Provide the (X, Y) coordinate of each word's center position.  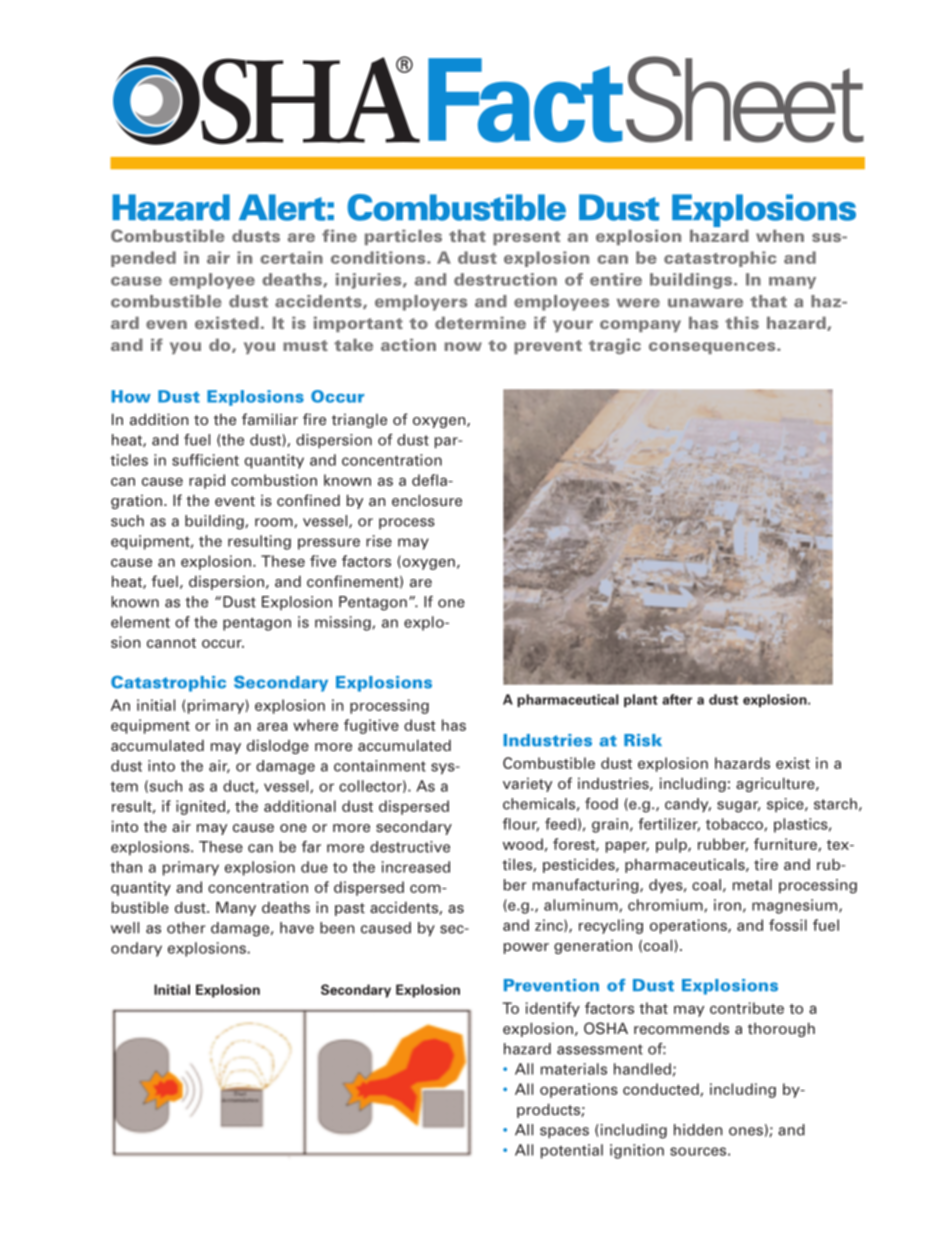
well (125, 928)
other (186, 928)
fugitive (371, 726)
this (742, 323)
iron (727, 905)
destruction (505, 279)
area (272, 726)
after (677, 699)
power (526, 948)
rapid (207, 481)
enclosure (427, 500)
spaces (564, 1133)
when (780, 236)
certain (291, 257)
